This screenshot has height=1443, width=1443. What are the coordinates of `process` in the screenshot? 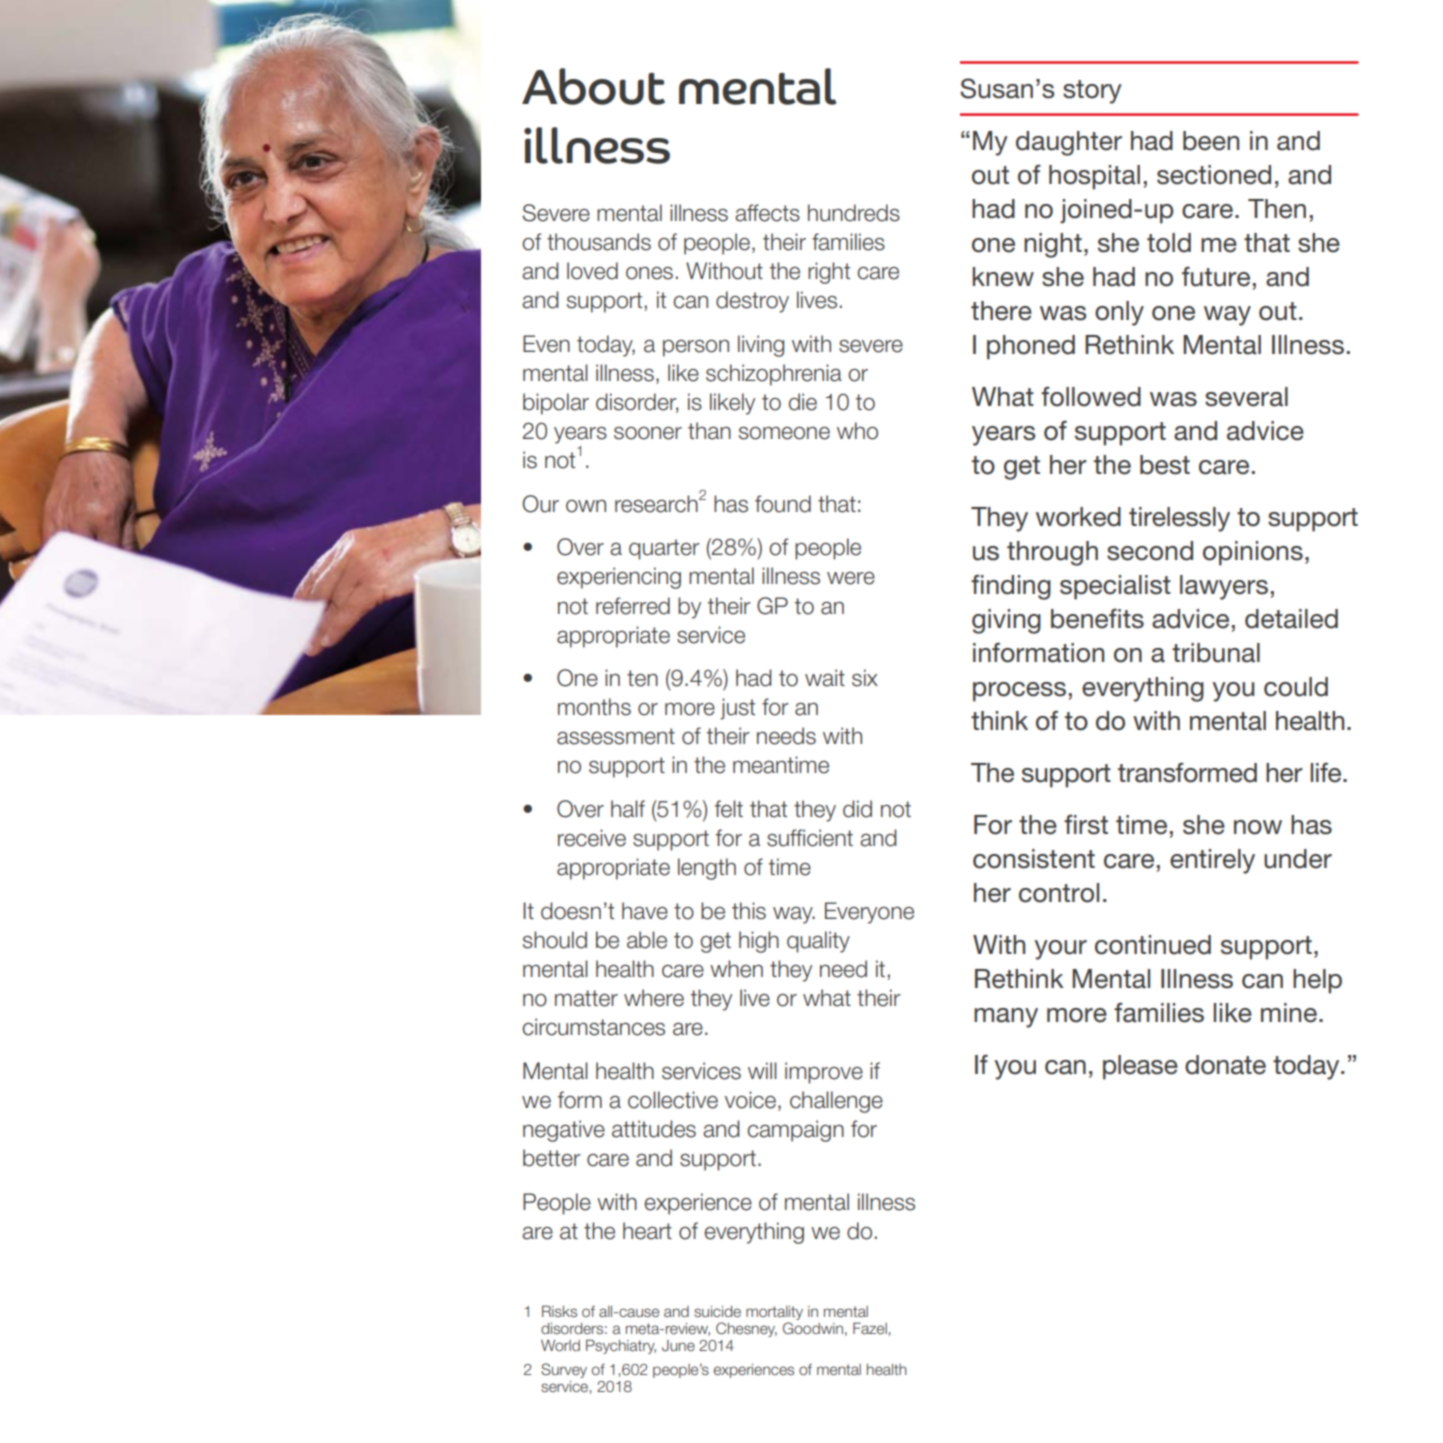 It's located at (1019, 692).
